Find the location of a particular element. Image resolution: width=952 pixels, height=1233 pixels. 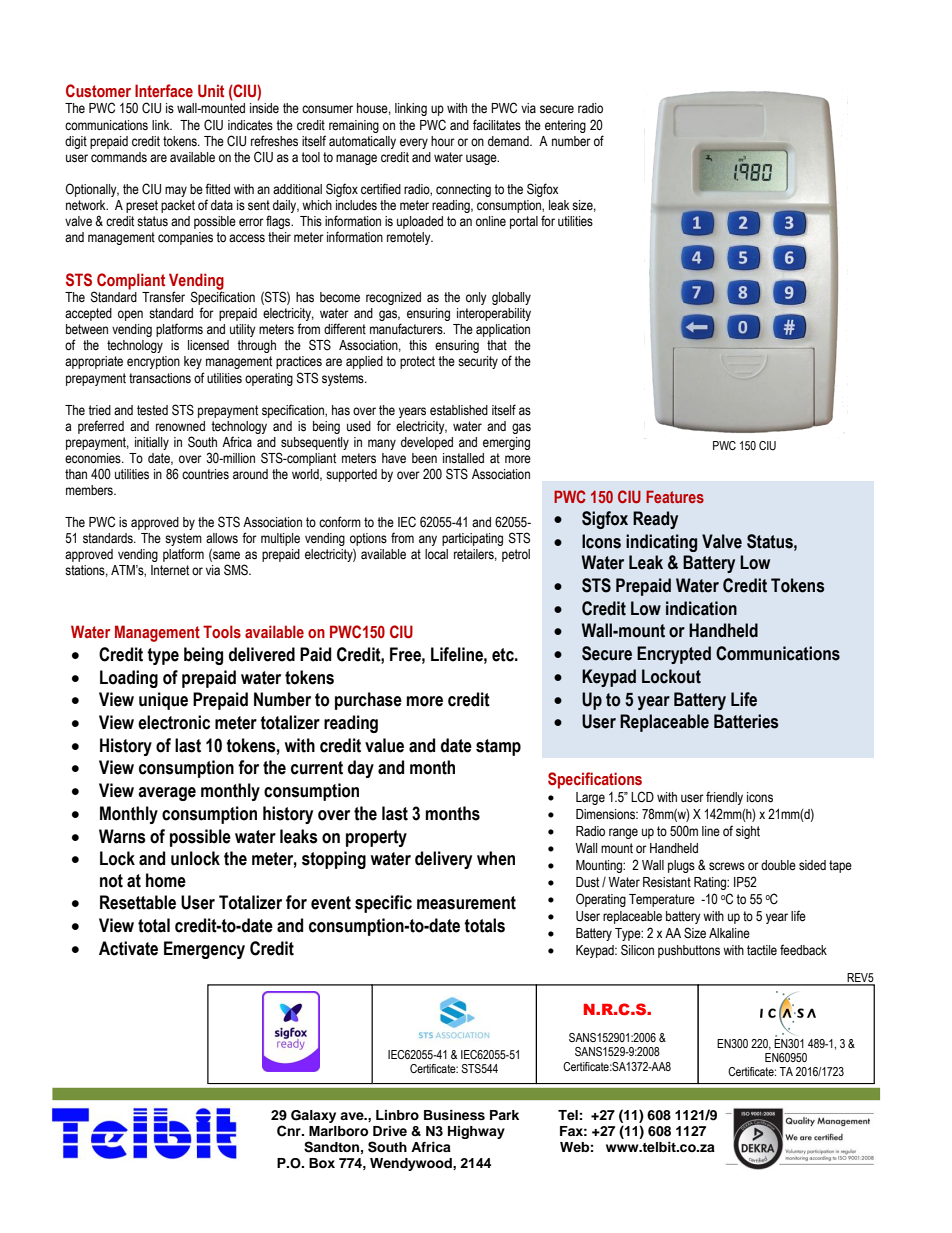

average is located at coordinates (167, 794).
